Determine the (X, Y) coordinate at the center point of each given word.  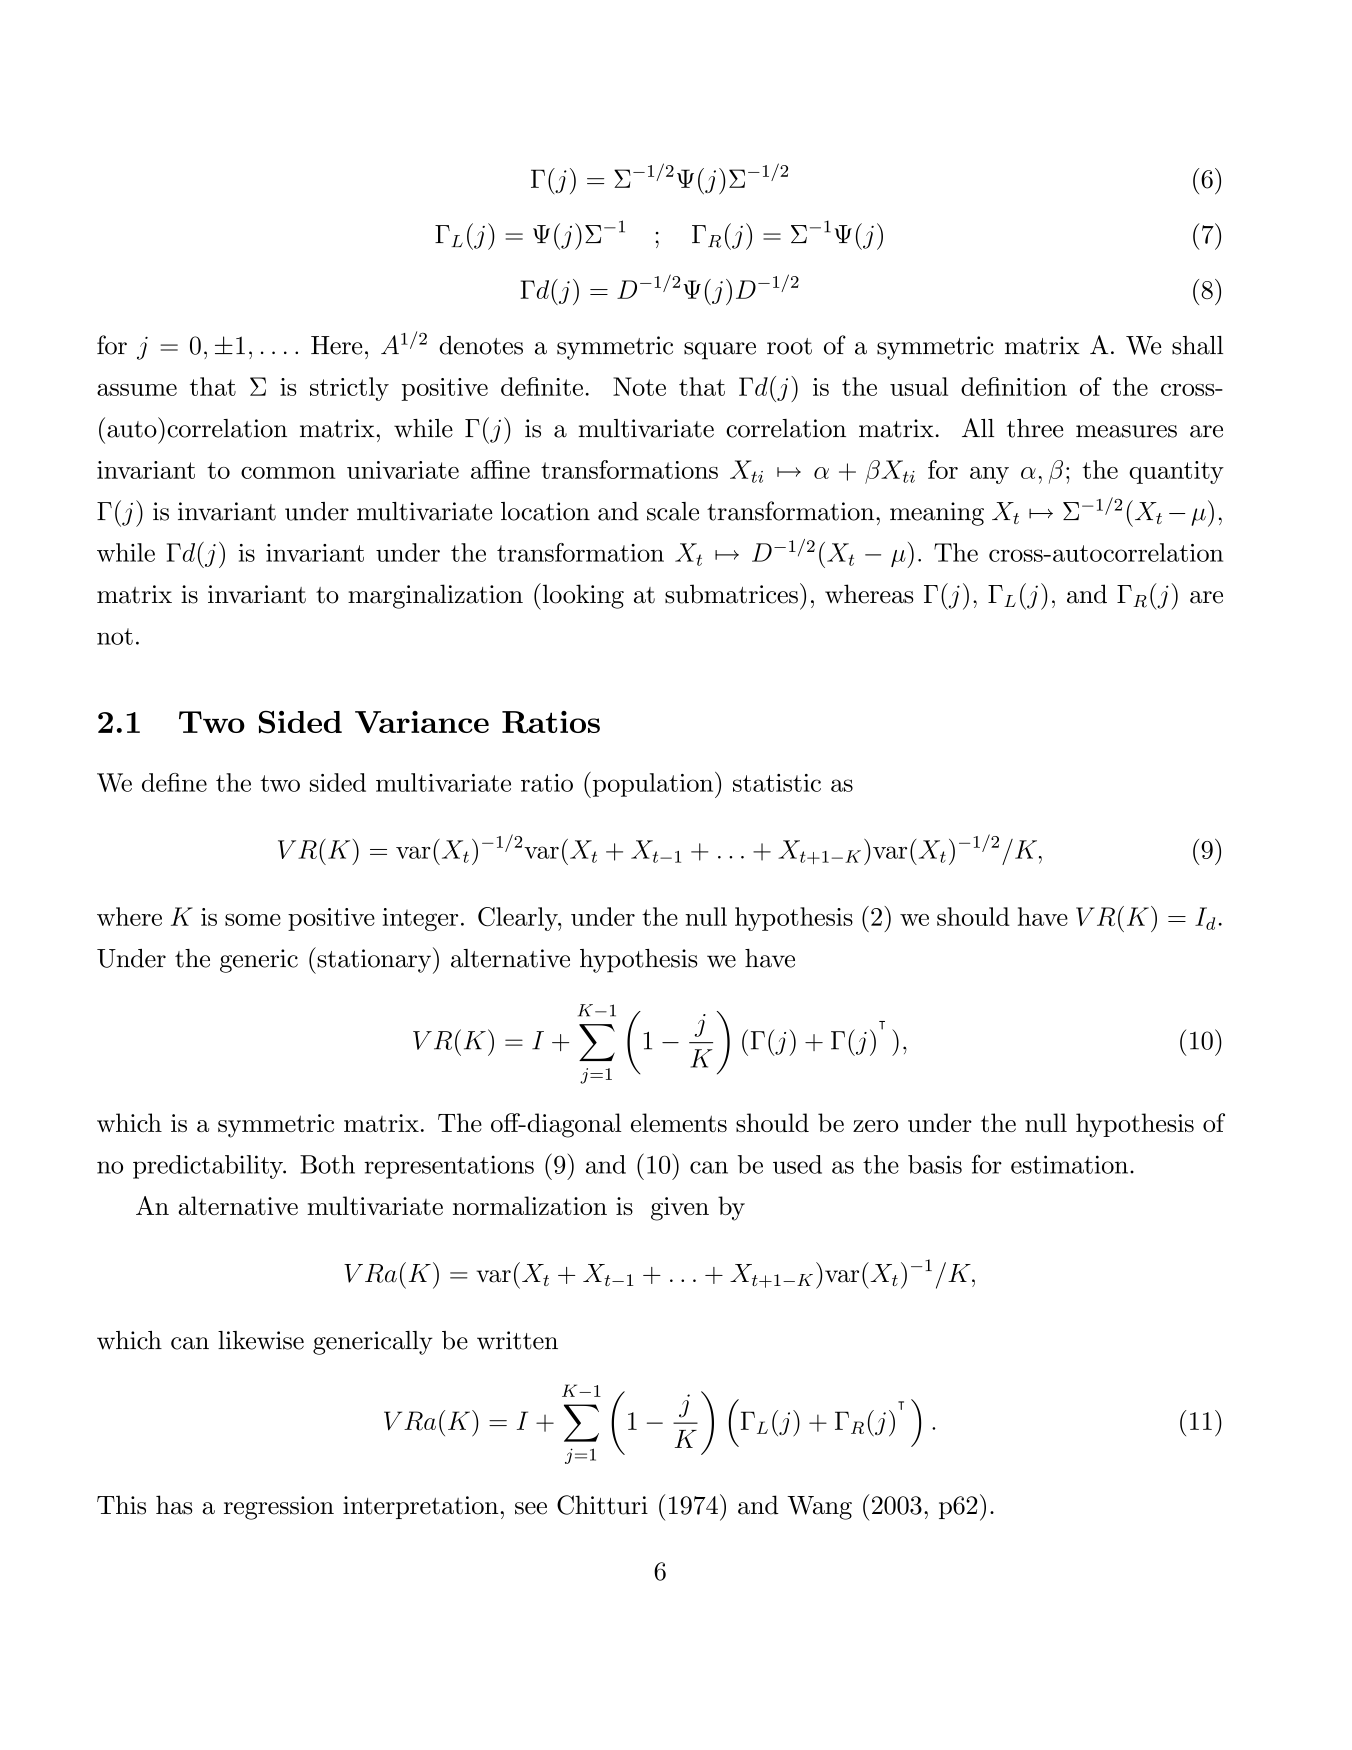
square (720, 351)
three (1035, 428)
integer (420, 919)
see (531, 1508)
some (253, 920)
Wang (819, 1508)
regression (279, 1508)
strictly (349, 389)
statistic (777, 783)
